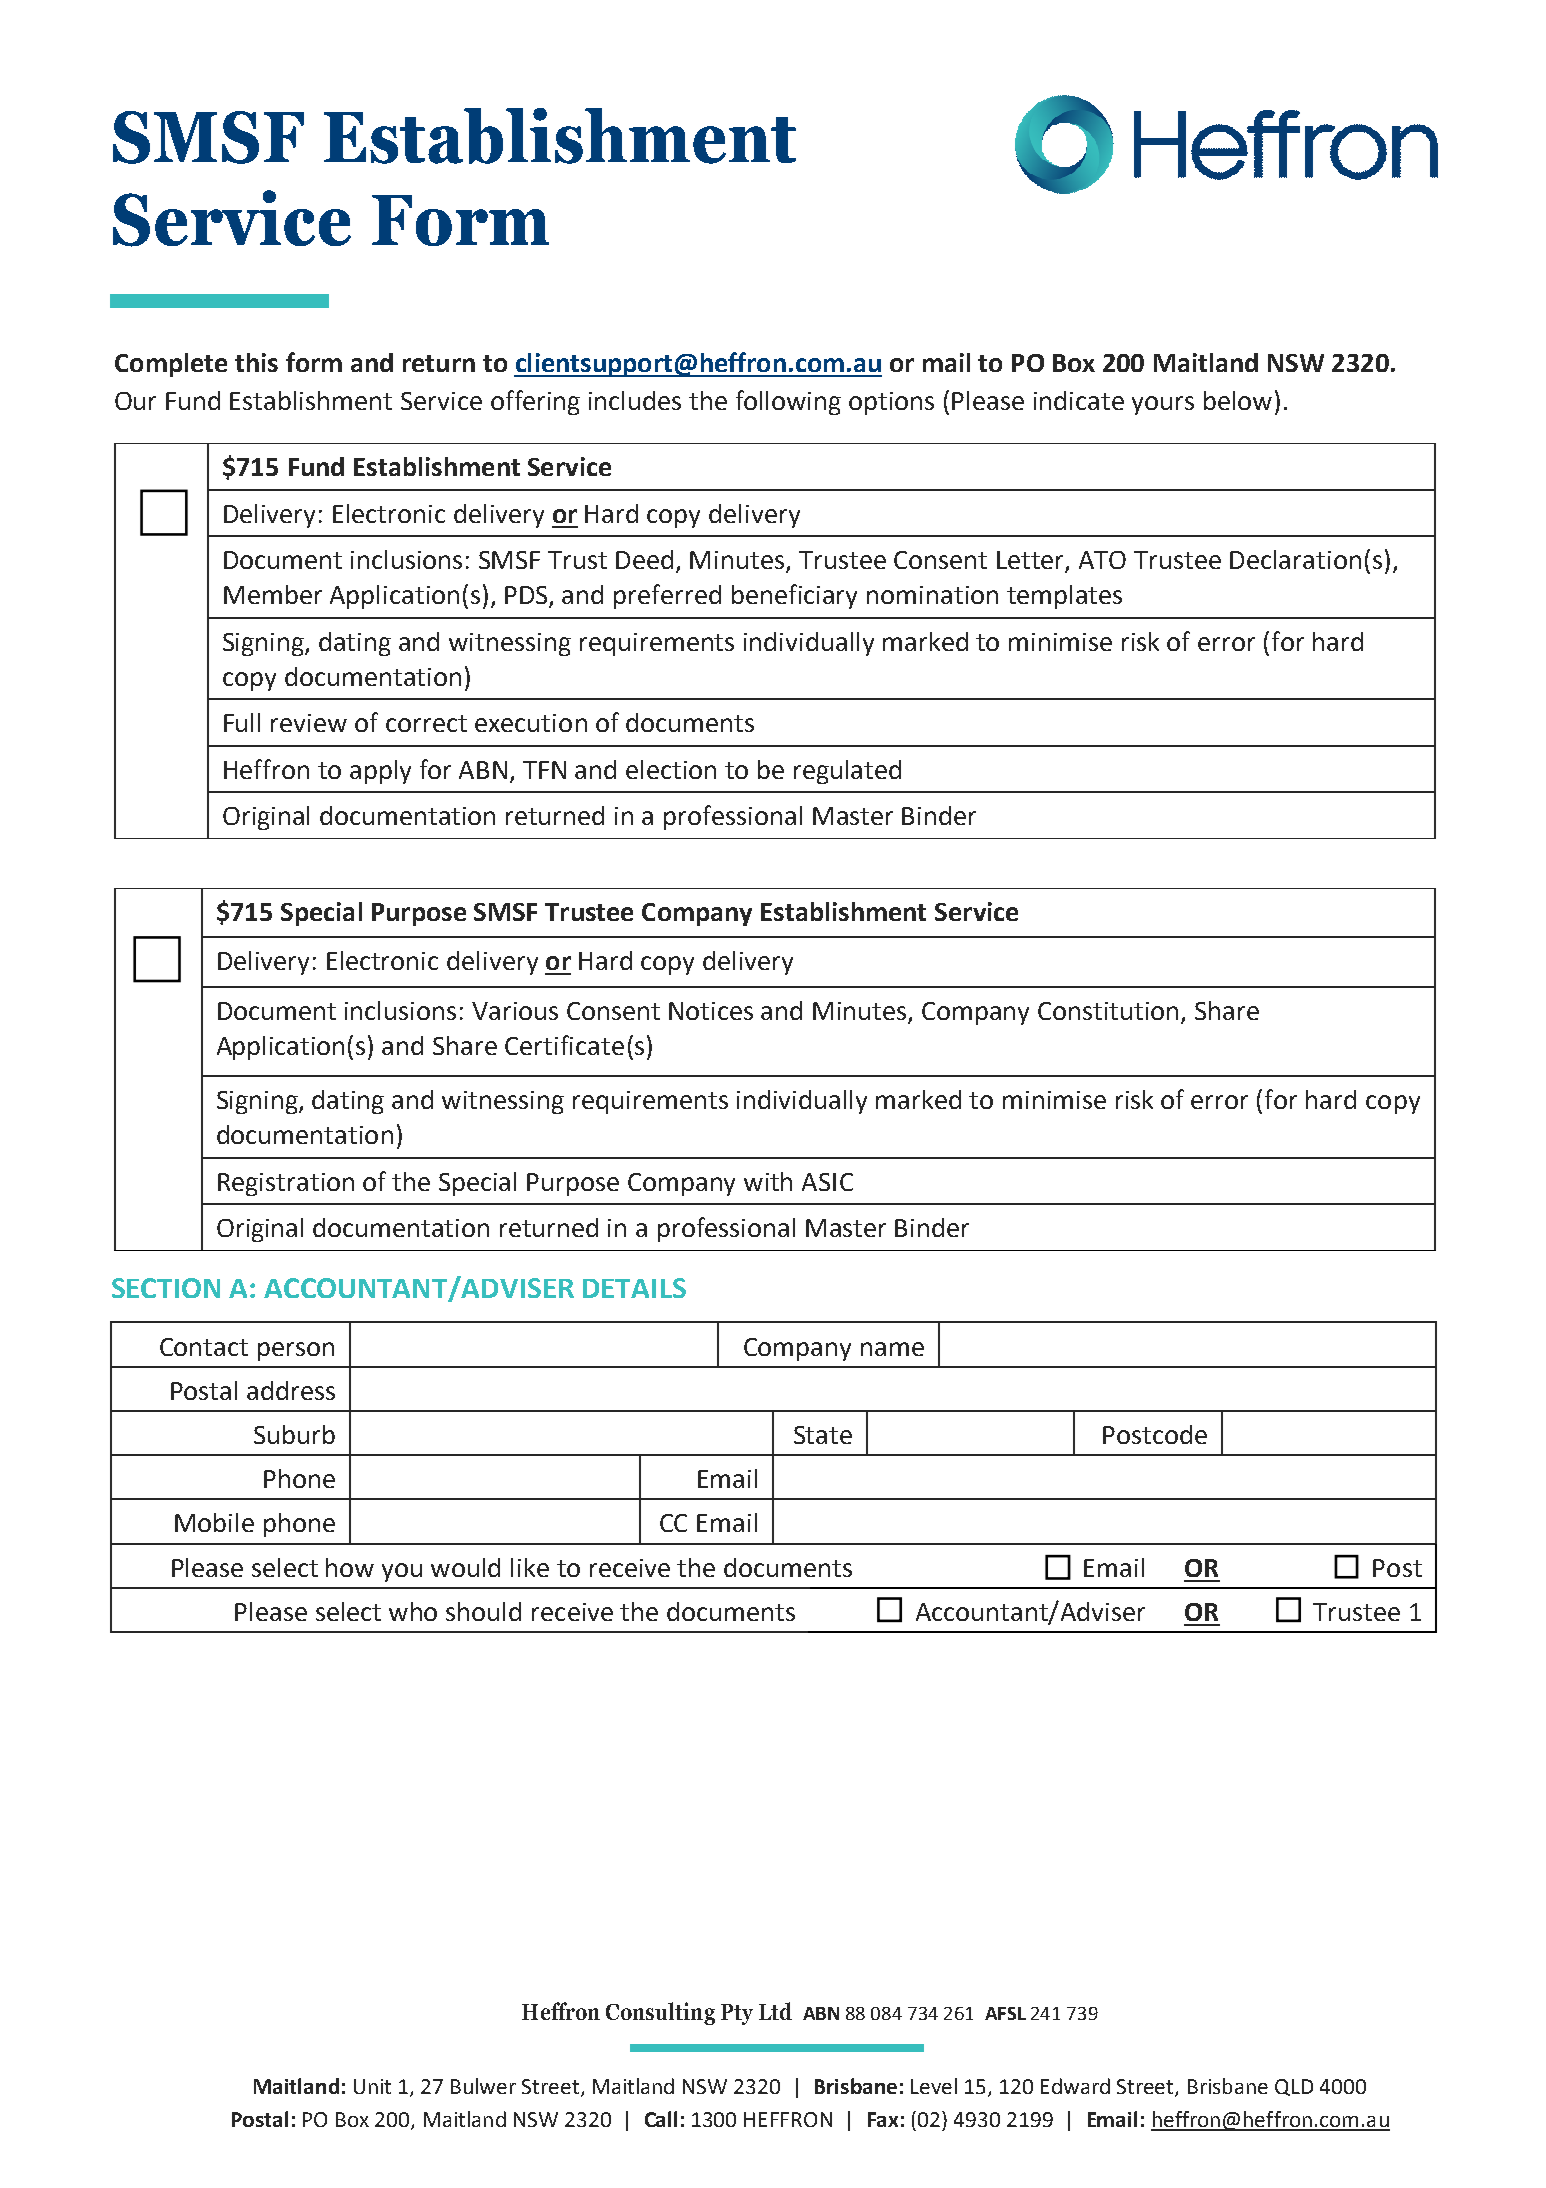 The width and height of the screenshot is (1546, 2188). I want to click on this, so click(256, 362).
